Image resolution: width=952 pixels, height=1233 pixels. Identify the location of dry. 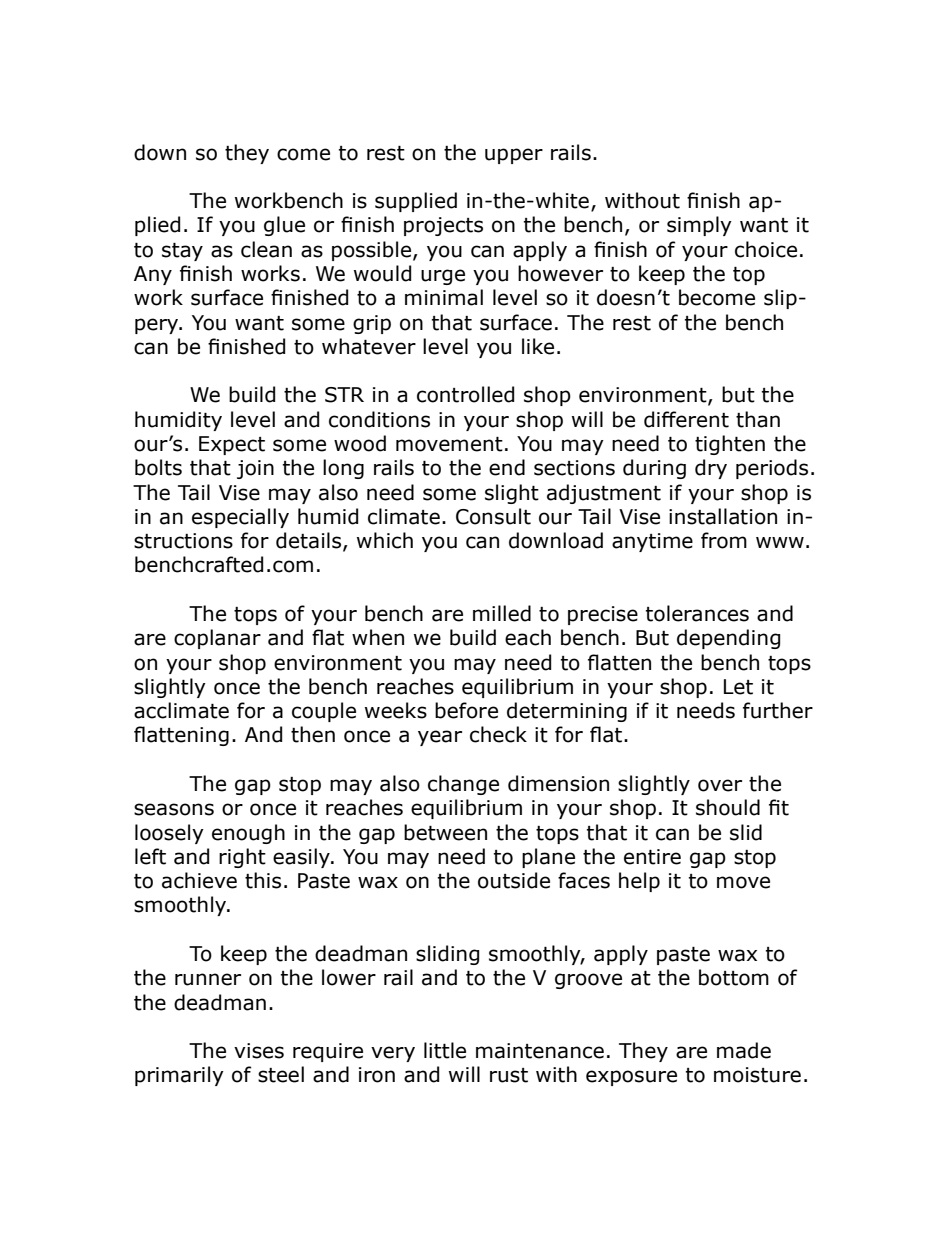
(711, 469).
